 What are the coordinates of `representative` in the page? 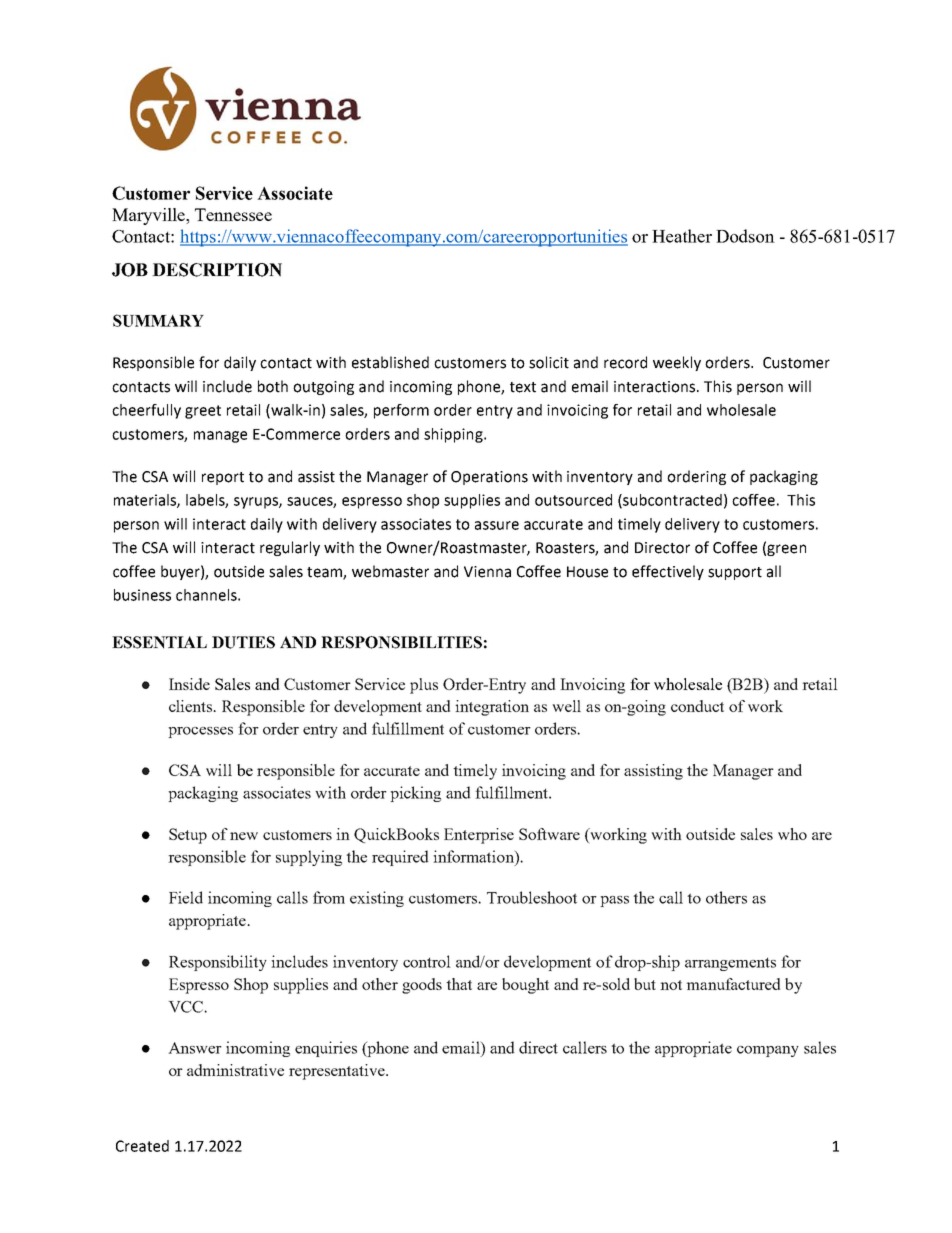 It's located at (338, 1072).
